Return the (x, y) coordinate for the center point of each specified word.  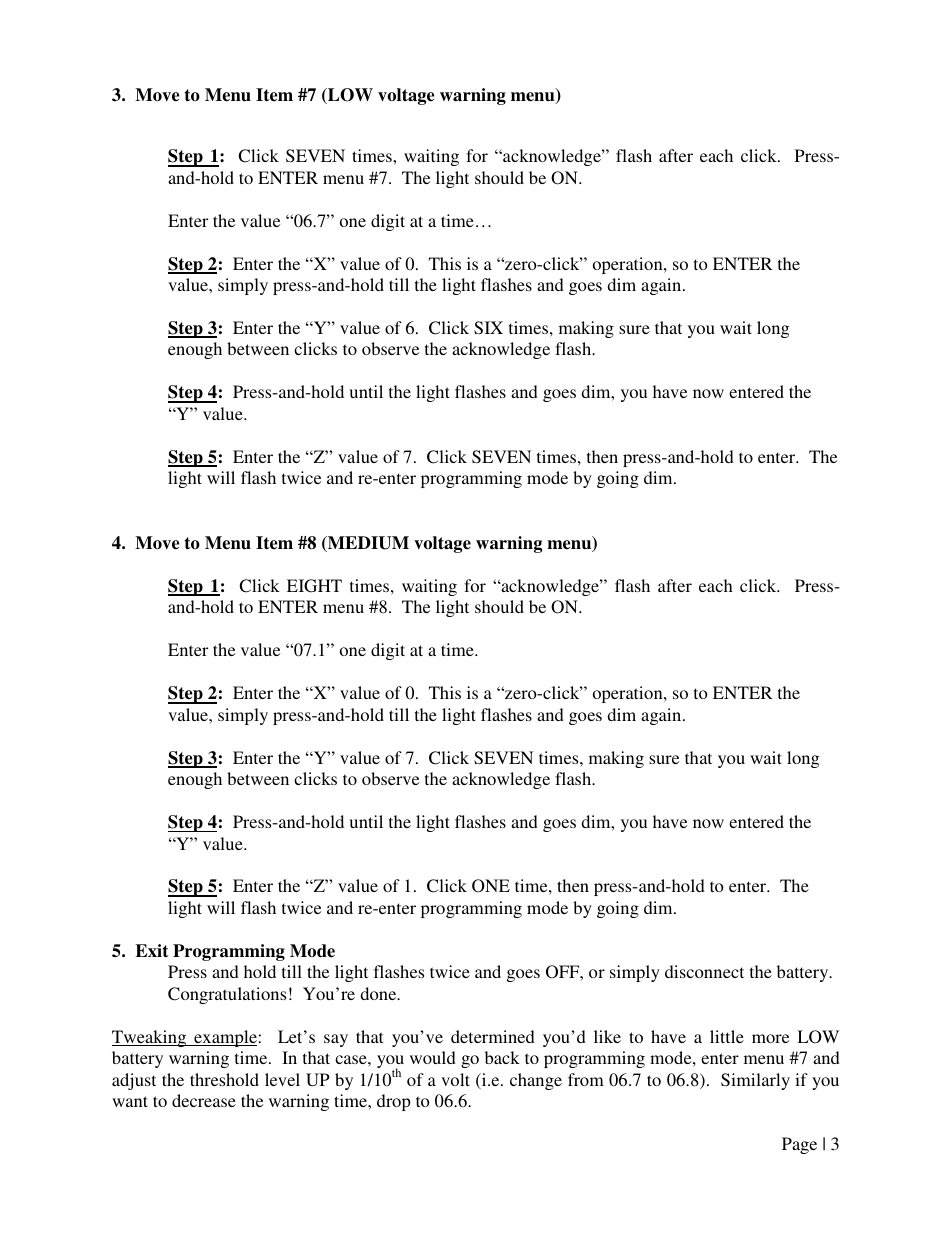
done (379, 993)
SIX (488, 328)
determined (493, 1036)
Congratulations (227, 995)
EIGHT (314, 586)
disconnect (704, 971)
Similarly (755, 1081)
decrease (204, 1100)
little (727, 1036)
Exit (152, 951)
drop (394, 1102)
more (770, 1038)
